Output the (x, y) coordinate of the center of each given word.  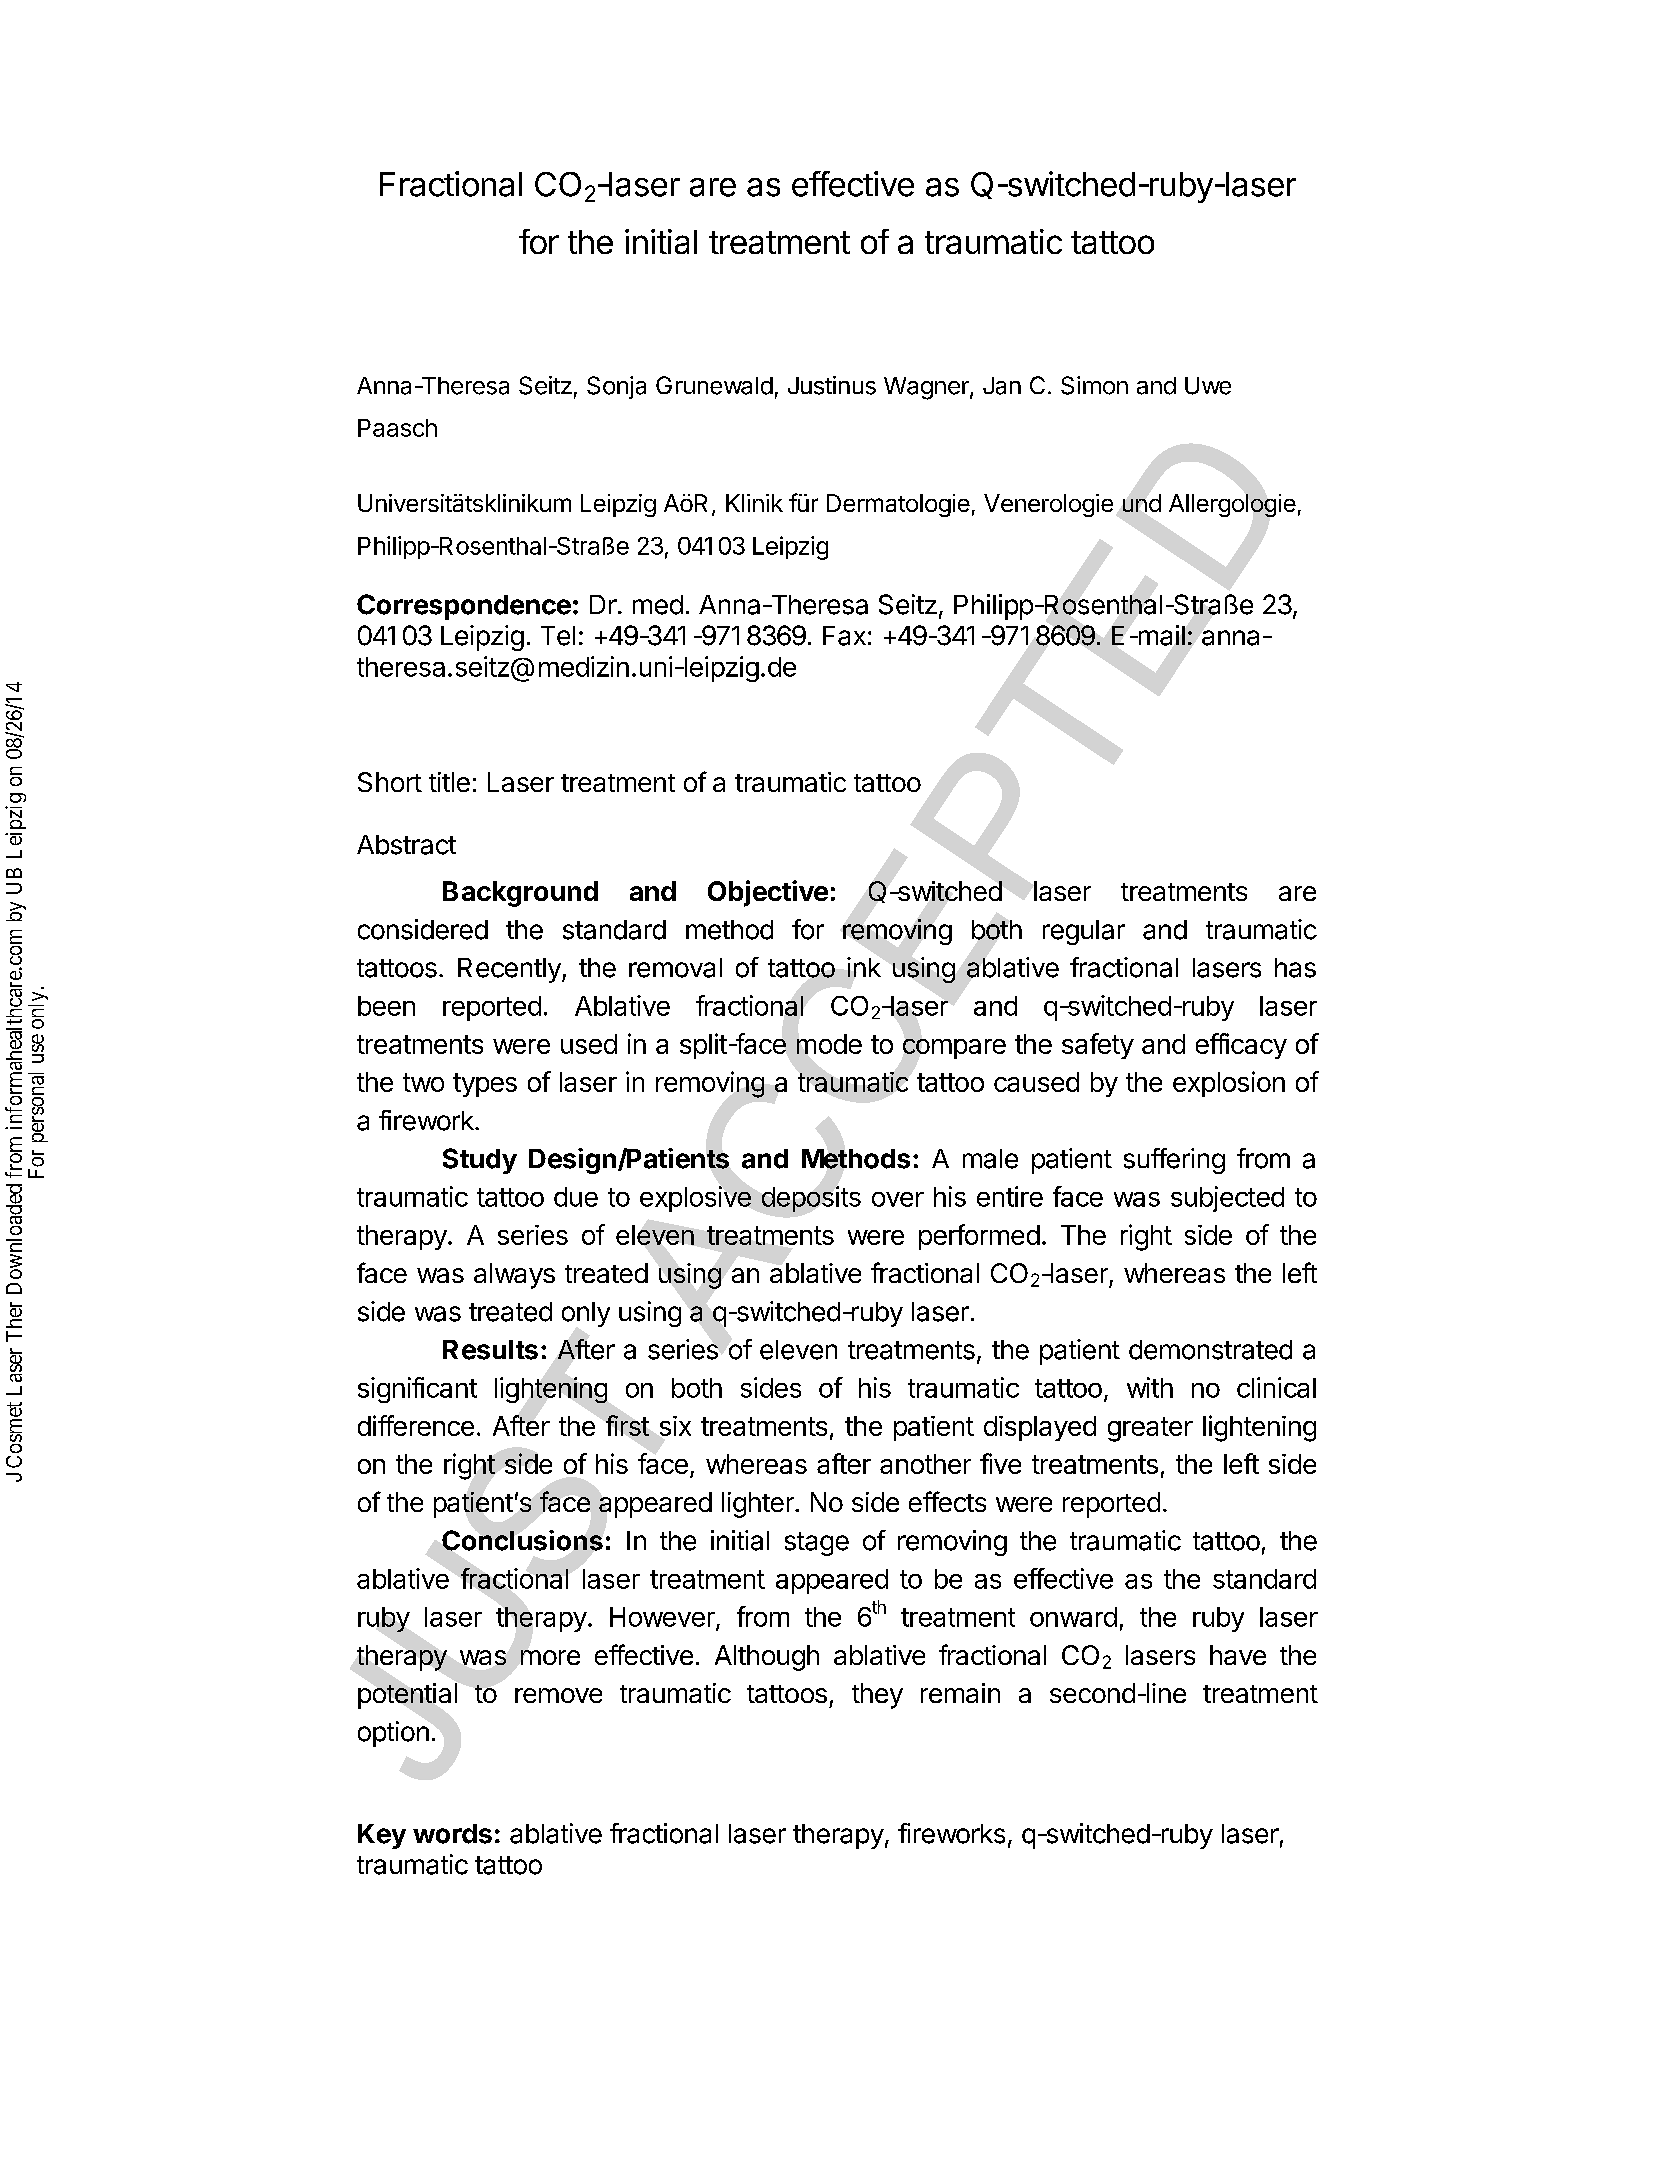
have (1238, 1655)
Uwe (1208, 386)
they (877, 1696)
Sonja (616, 387)
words (452, 1834)
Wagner (927, 388)
